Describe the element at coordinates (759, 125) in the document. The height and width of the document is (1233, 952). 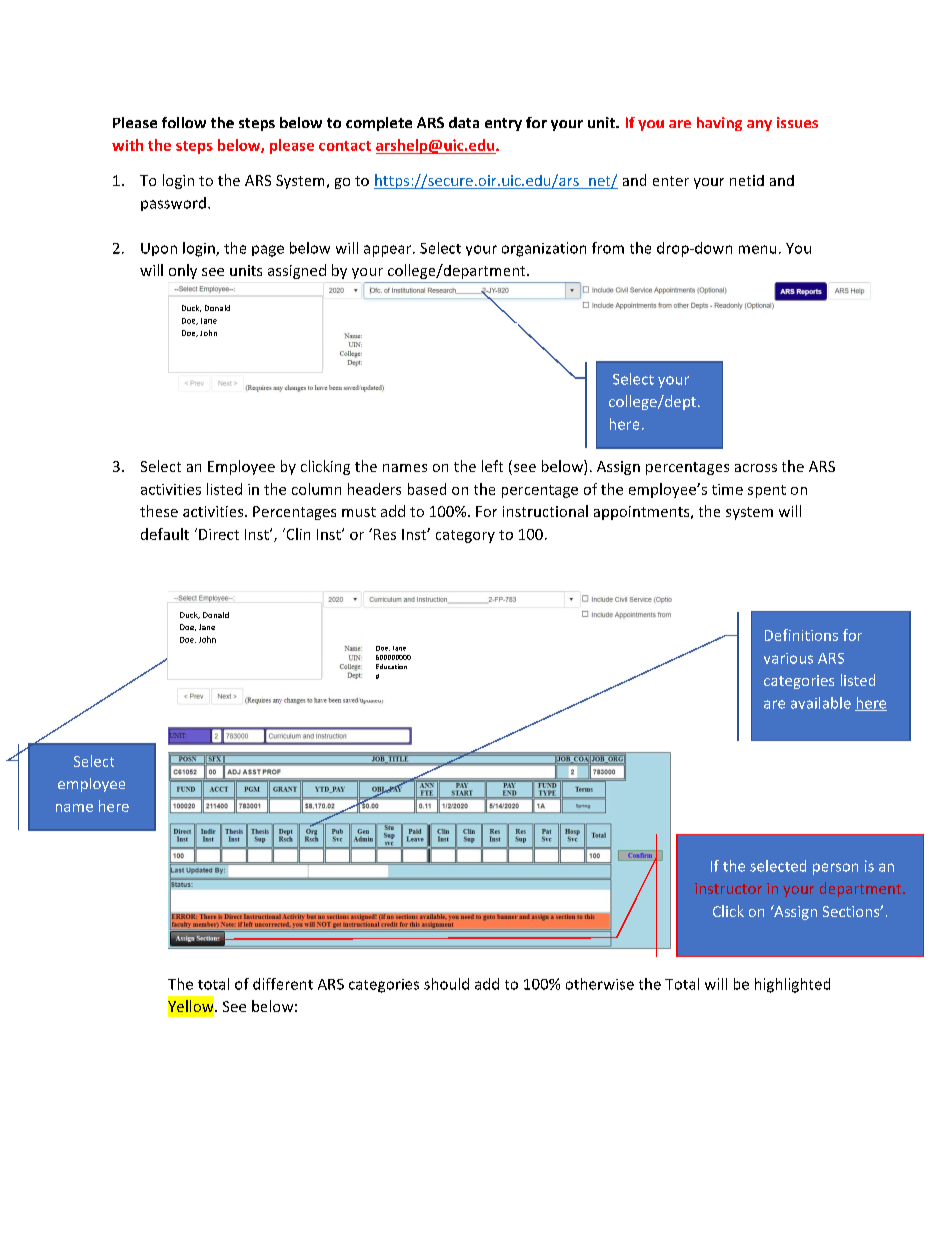
I see `any` at that location.
